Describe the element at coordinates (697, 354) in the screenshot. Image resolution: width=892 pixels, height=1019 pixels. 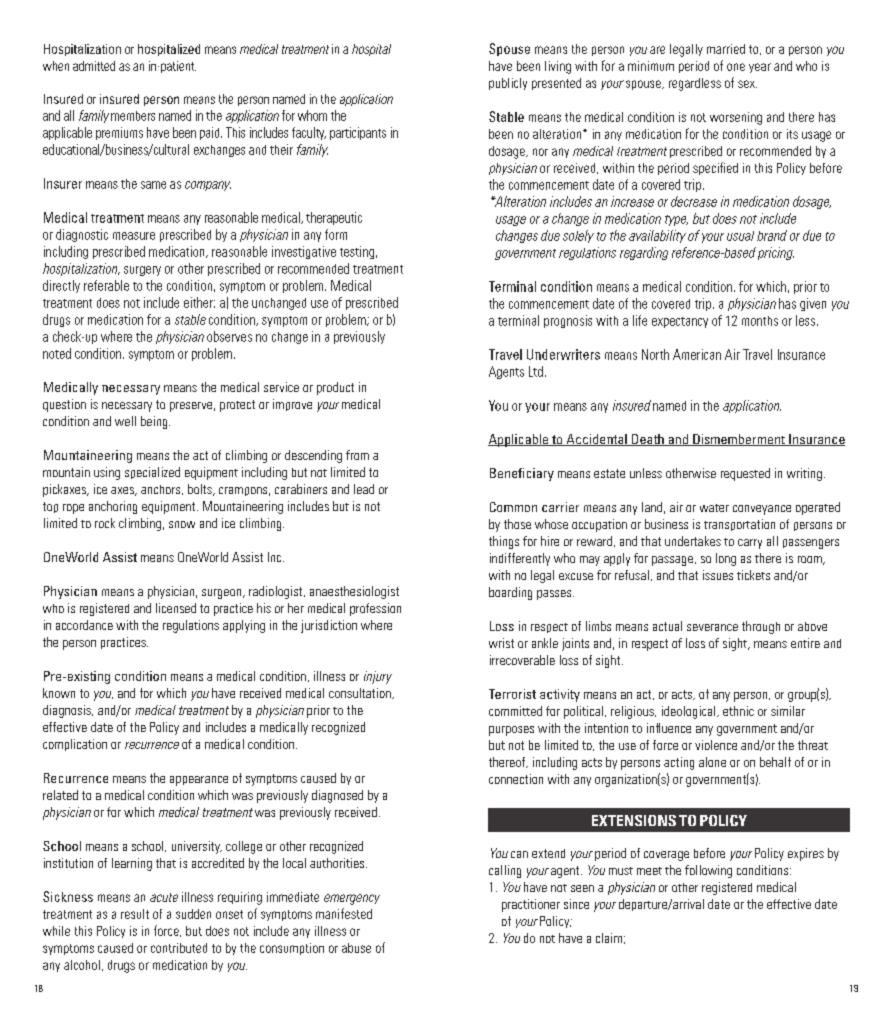
I see `American` at that location.
